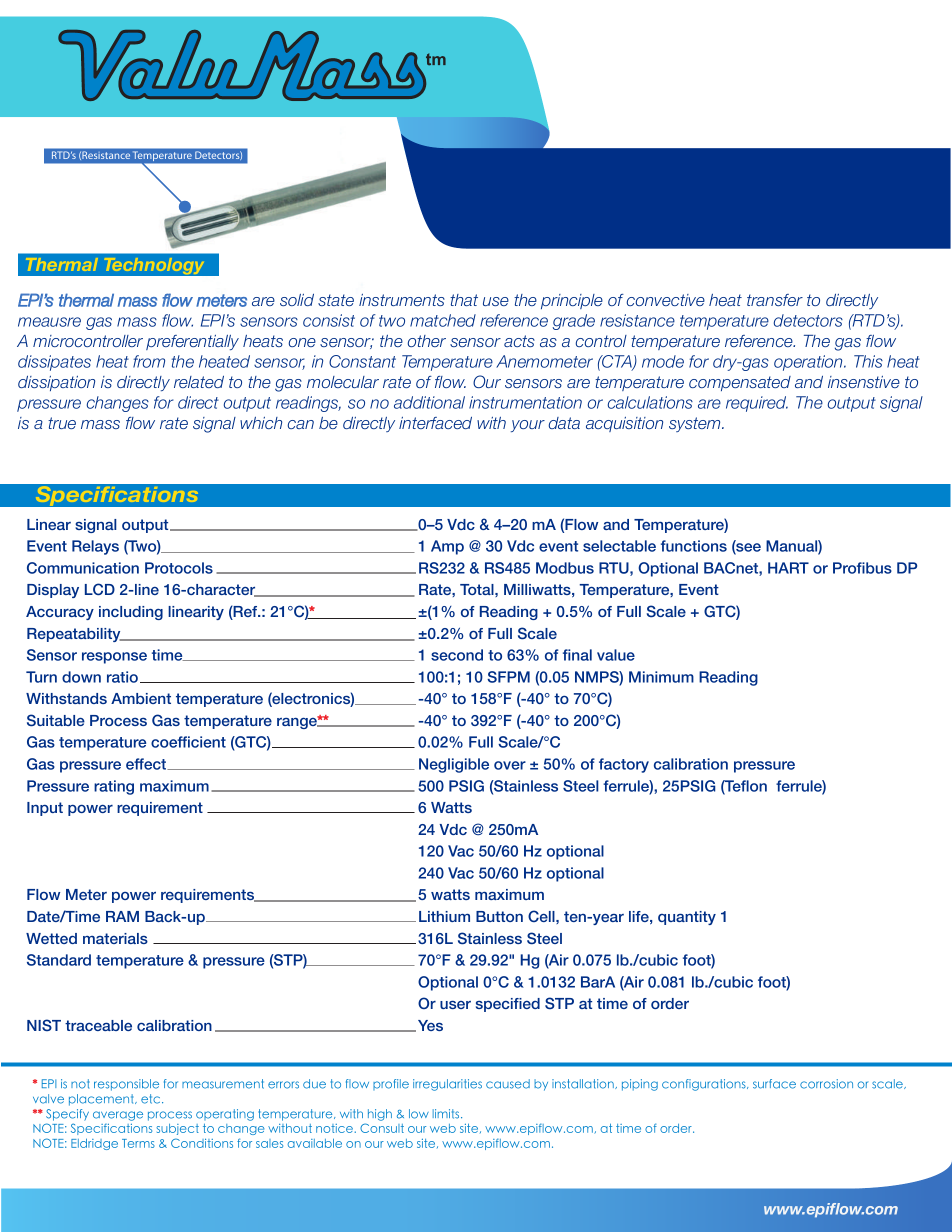  What do you see at coordinates (775, 300) in the document?
I see `transfer` at bounding box center [775, 300].
